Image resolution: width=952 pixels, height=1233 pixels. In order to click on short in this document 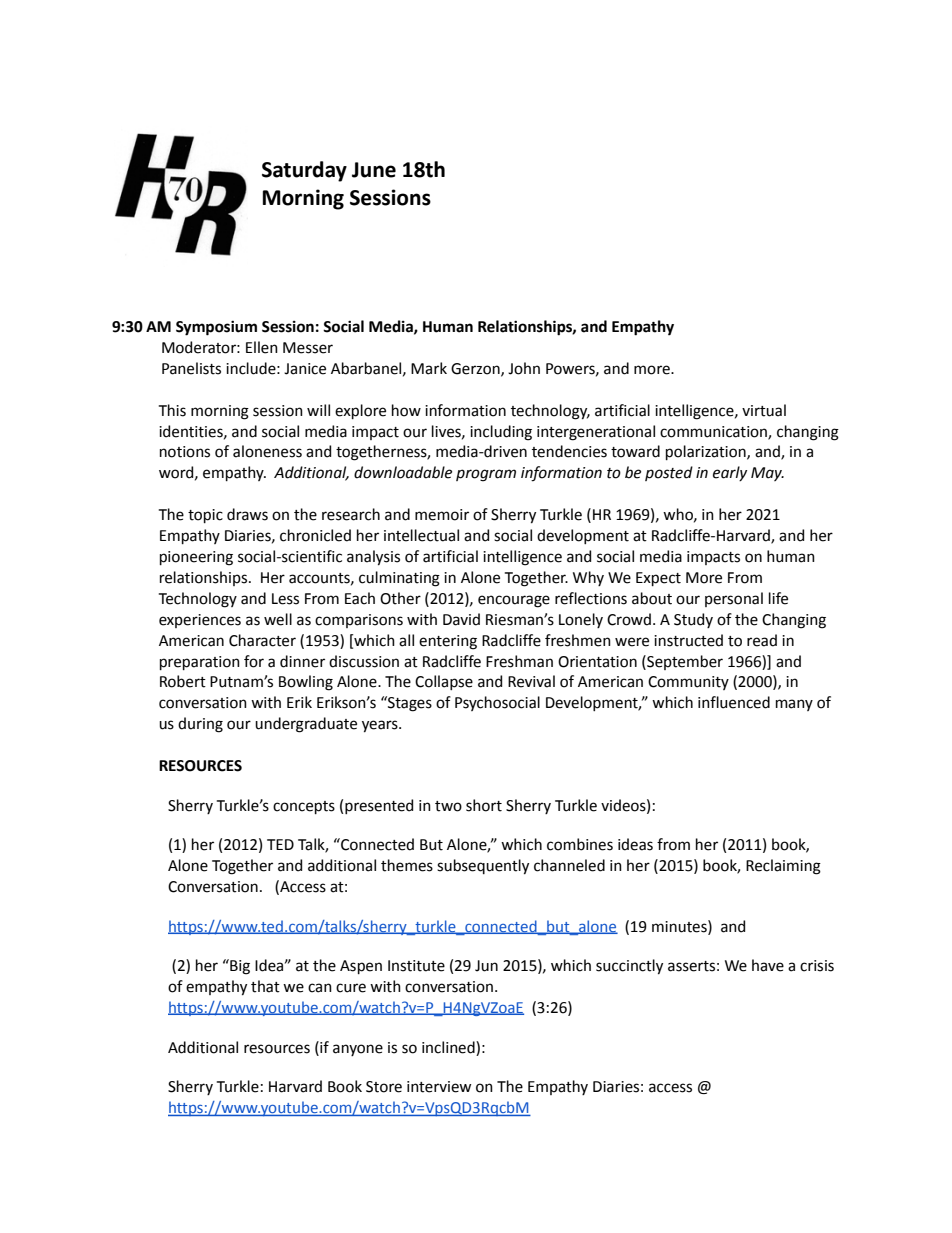, I will do `click(484, 805)`.
